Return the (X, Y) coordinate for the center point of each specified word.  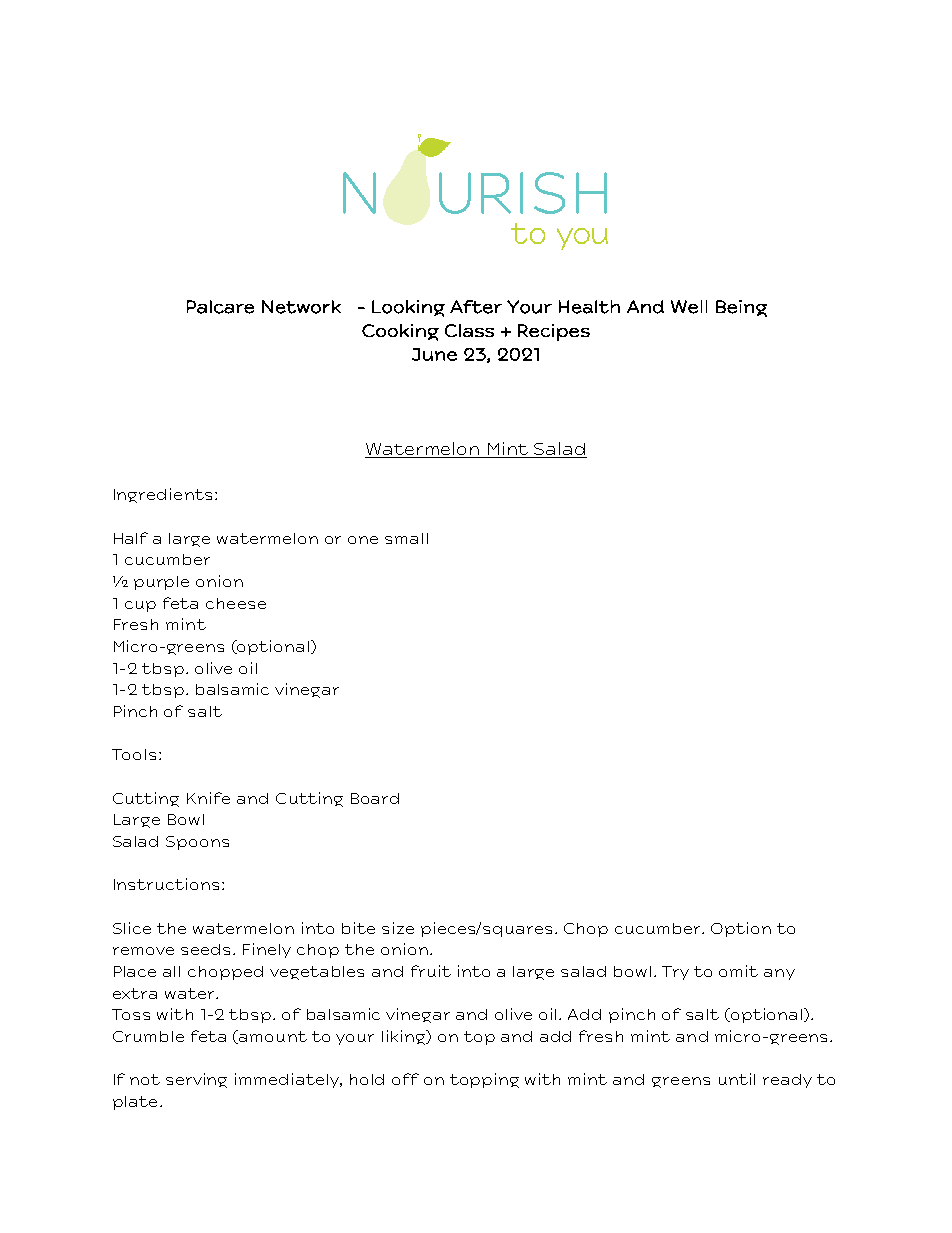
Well (689, 307)
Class (469, 330)
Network (301, 307)
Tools (134, 754)
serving (196, 1080)
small (406, 538)
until (737, 1079)
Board (375, 798)
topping (484, 1080)
